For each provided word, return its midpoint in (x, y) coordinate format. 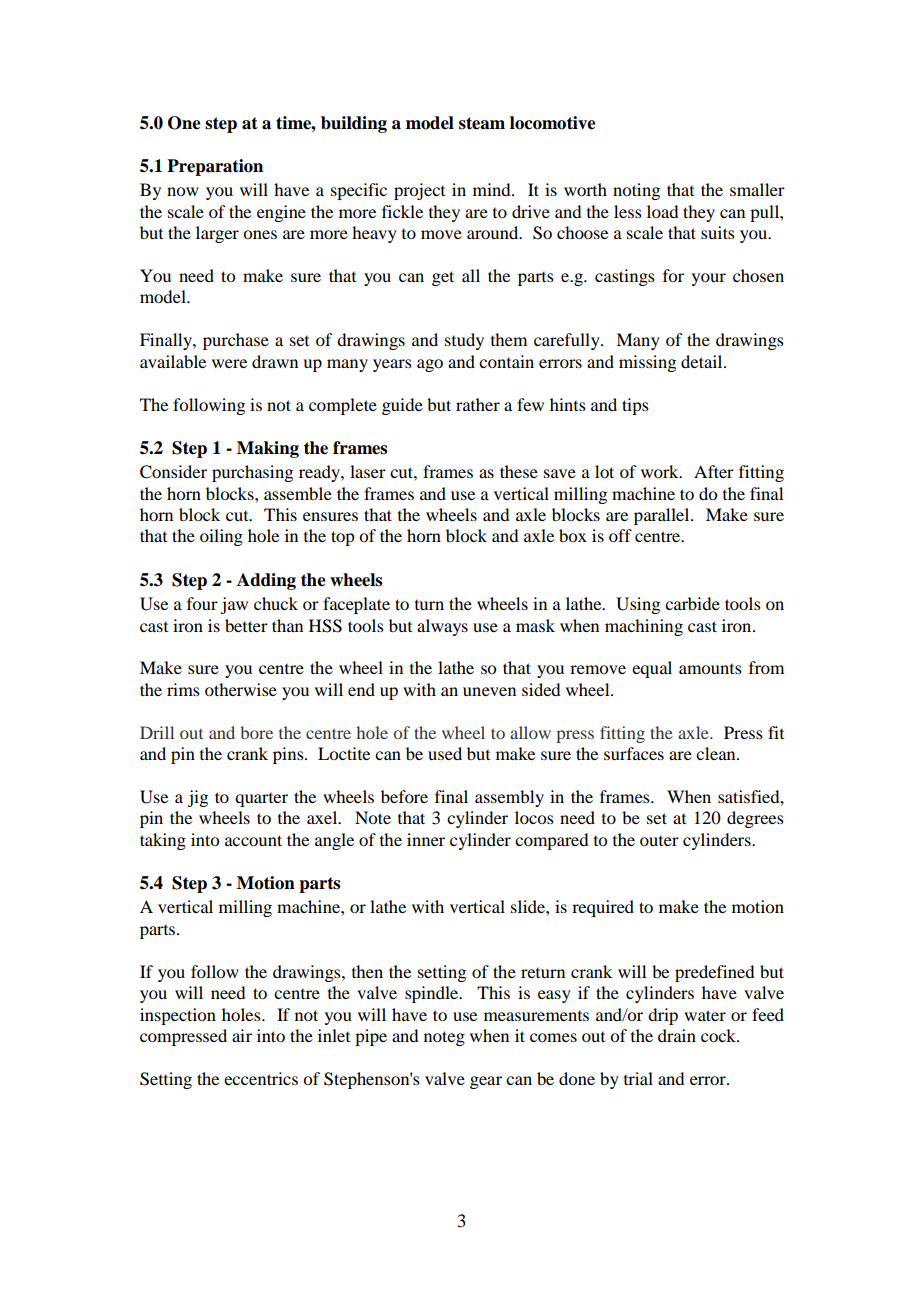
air (242, 1035)
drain (677, 1035)
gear (486, 1082)
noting (636, 191)
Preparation (215, 167)
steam (482, 123)
